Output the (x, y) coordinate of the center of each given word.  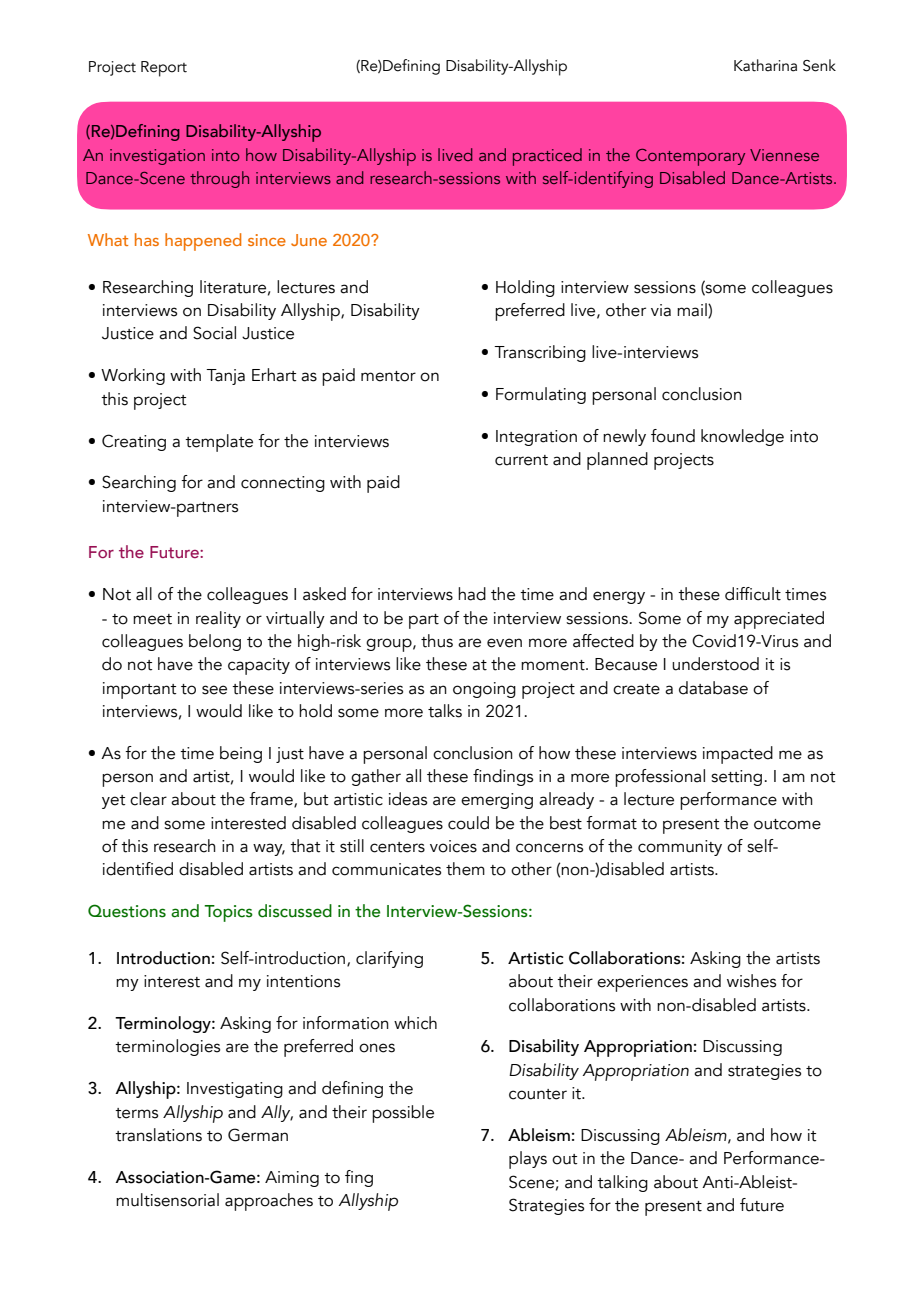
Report (164, 69)
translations (158, 1135)
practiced (547, 157)
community (680, 848)
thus (437, 641)
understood (715, 664)
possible (403, 1114)
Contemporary (690, 157)
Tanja (225, 377)
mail (693, 310)
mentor (388, 376)
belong (215, 642)
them (465, 869)
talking (622, 1183)
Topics (228, 913)
